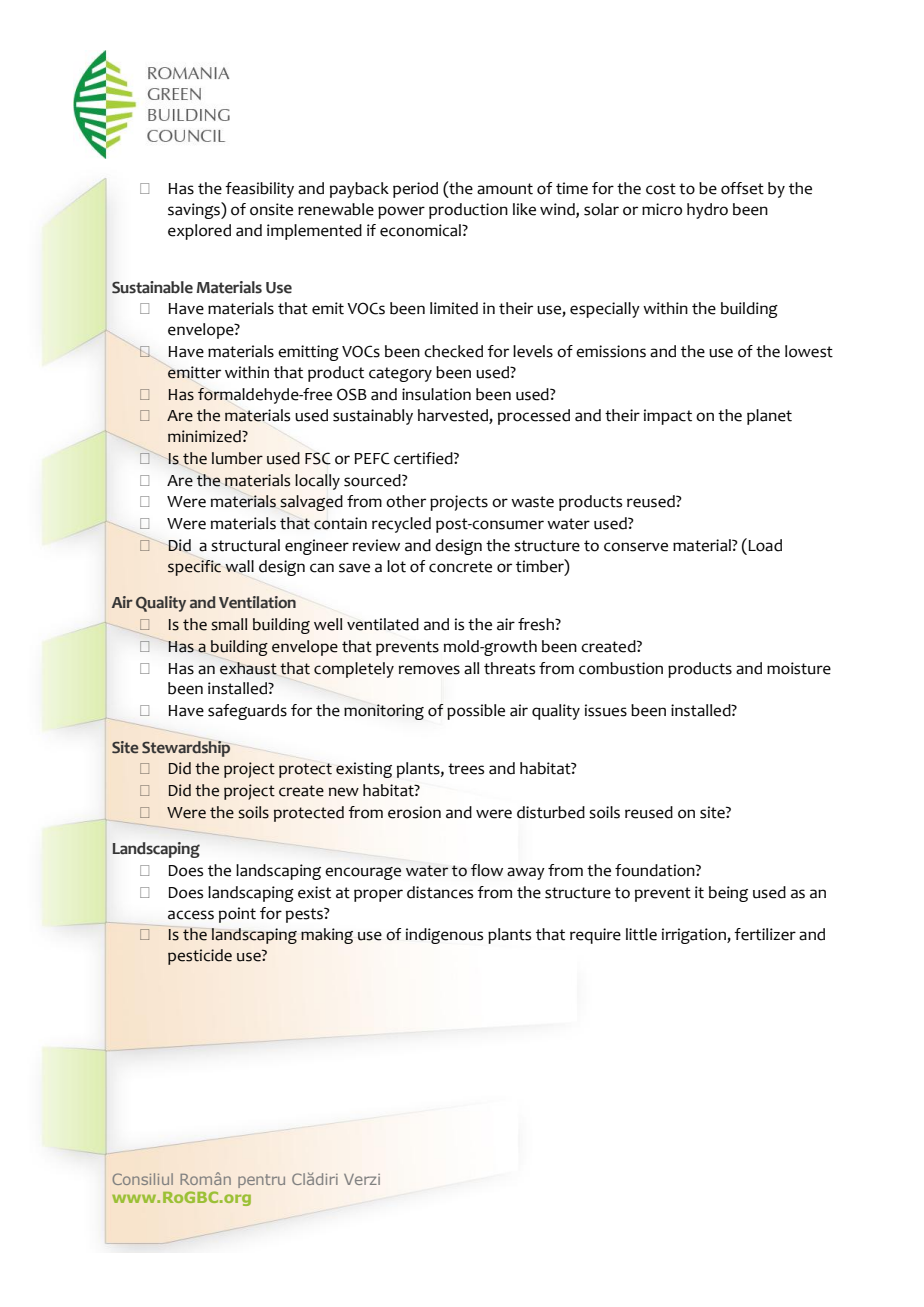 The width and height of the screenshot is (924, 1307). What do you see at coordinates (695, 936) in the screenshot?
I see `irrigation` at bounding box center [695, 936].
